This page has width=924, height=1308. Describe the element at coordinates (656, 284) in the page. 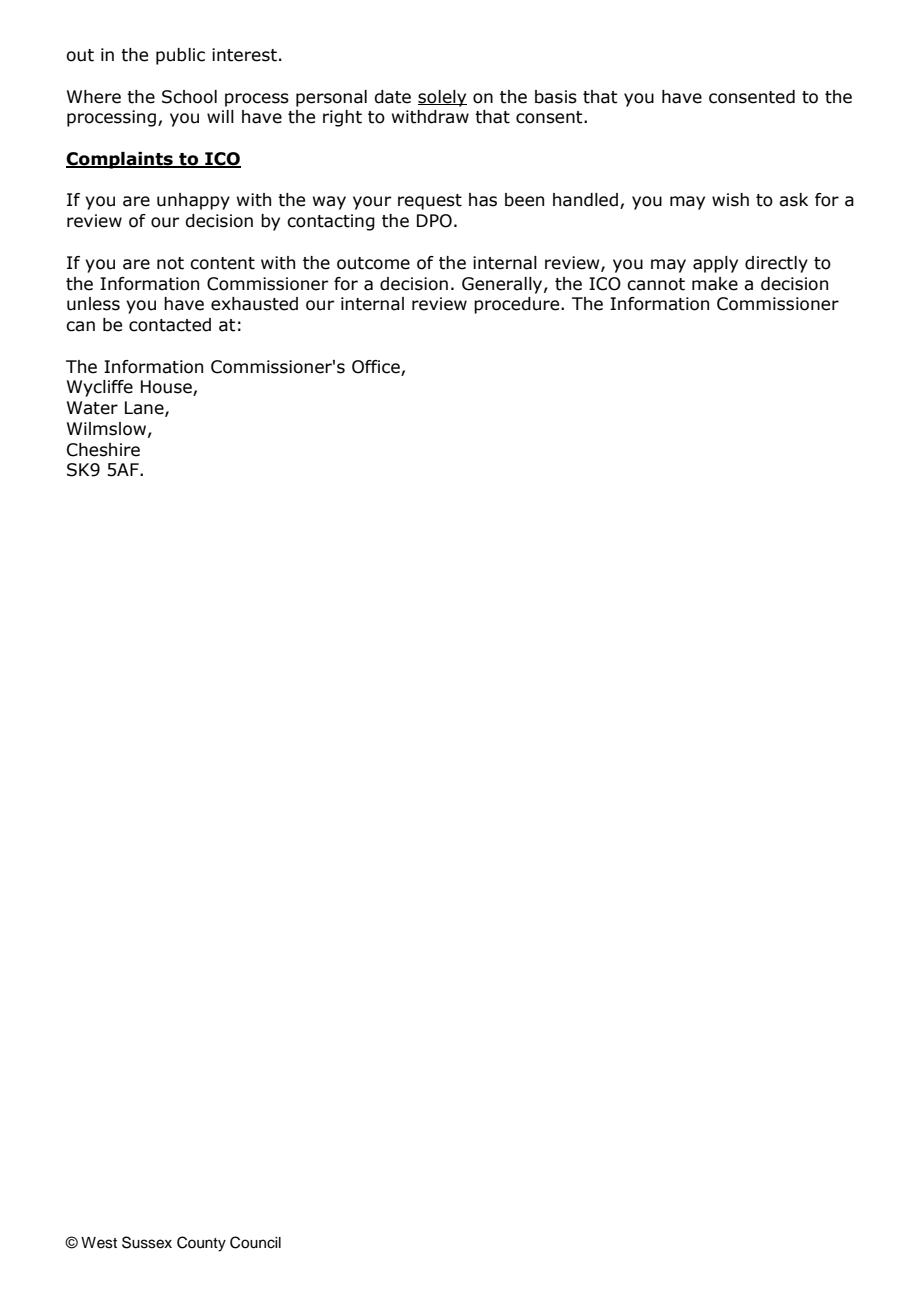

I see `cannot` at that location.
